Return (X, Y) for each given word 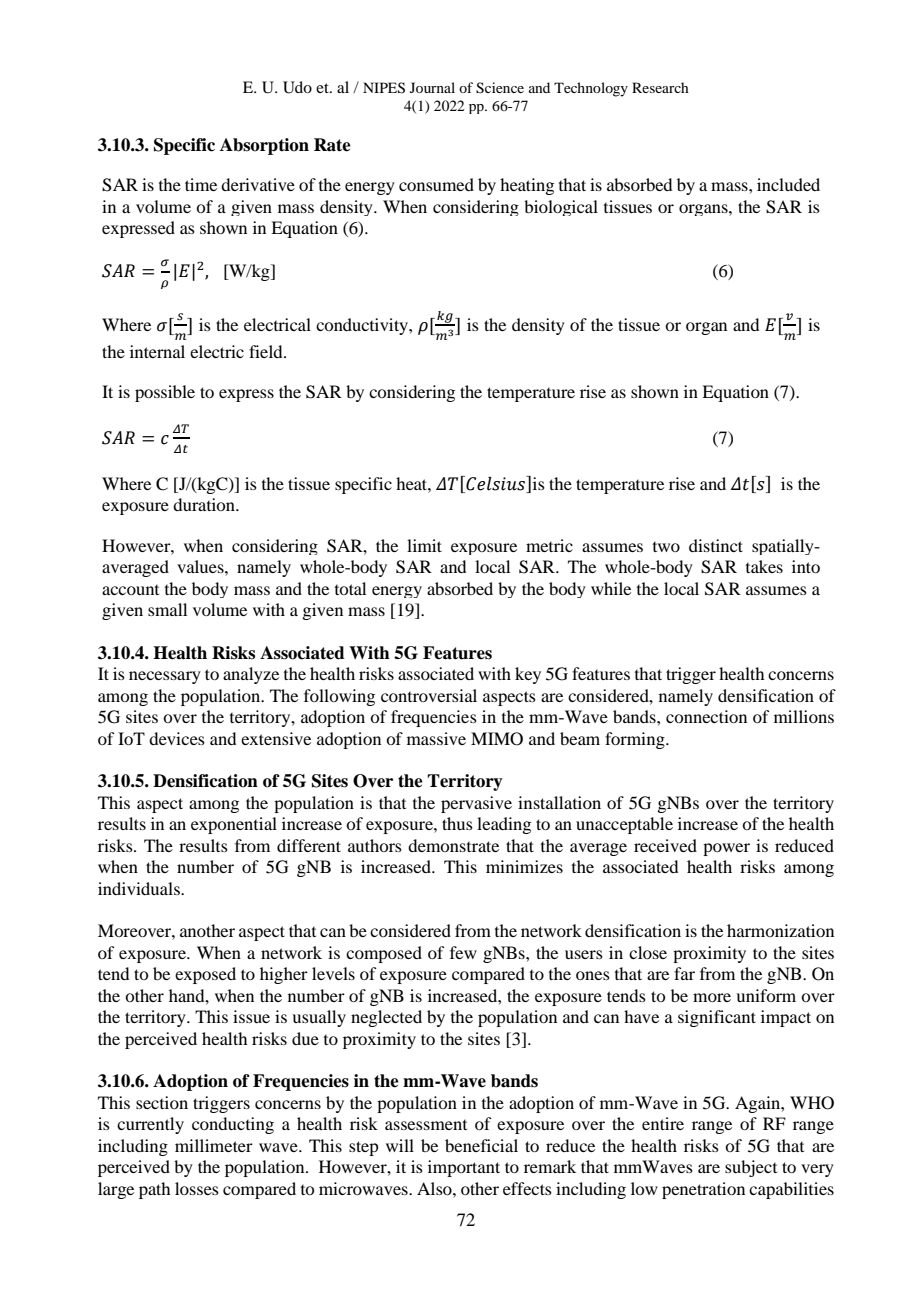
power (726, 849)
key (528, 675)
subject (751, 1168)
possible (165, 393)
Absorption (264, 146)
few (463, 952)
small (167, 609)
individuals (140, 888)
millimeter (214, 1145)
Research (660, 87)
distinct (716, 545)
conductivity (363, 326)
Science (500, 88)
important (464, 1168)
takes (764, 566)
